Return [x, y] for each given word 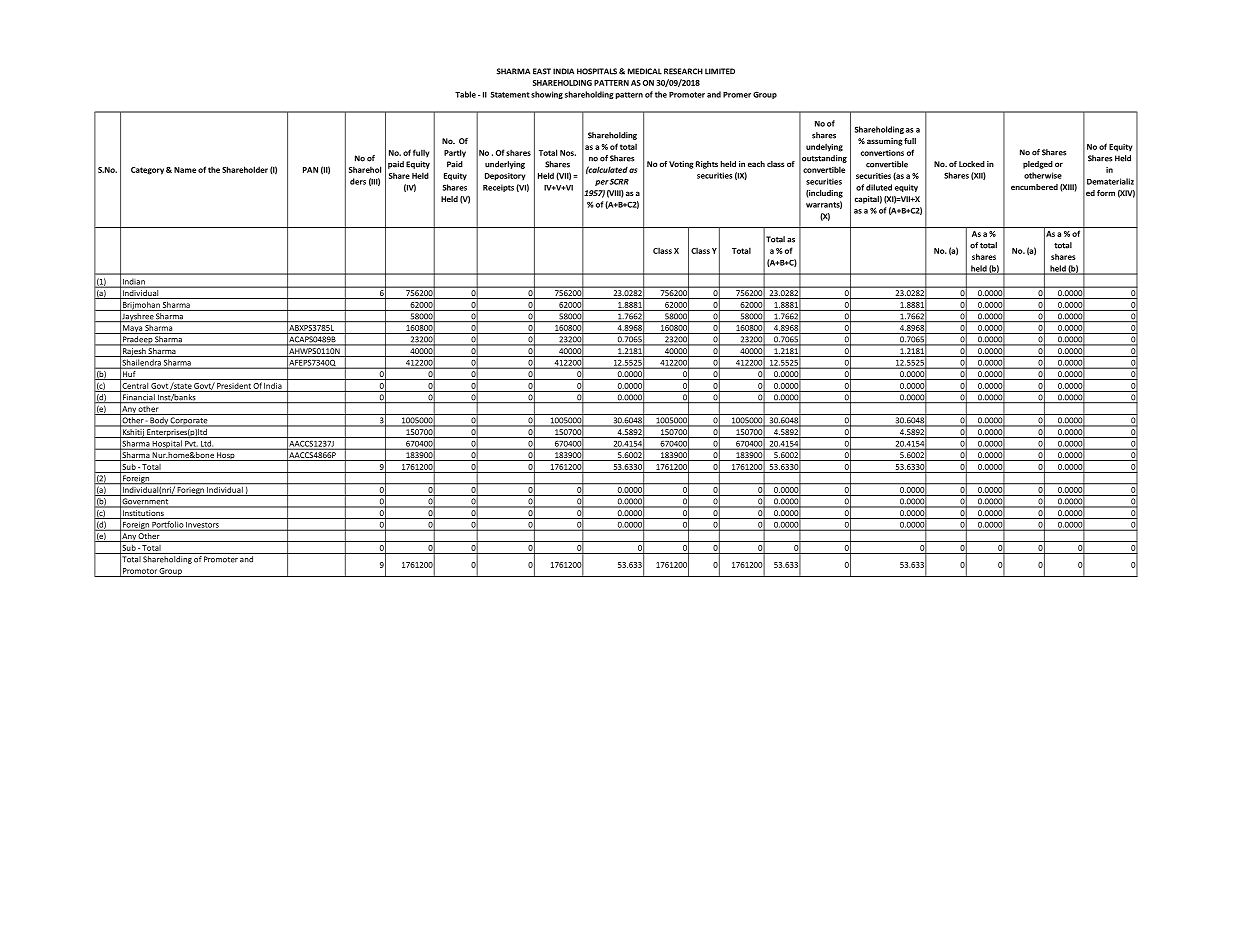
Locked [972, 164]
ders [358, 181]
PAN [310, 170]
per [602, 183]
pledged [1038, 165]
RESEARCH [683, 71]
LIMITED [720, 71]
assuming [884, 142]
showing [547, 95]
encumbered [1034, 187]
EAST [542, 71]
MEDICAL [645, 71]
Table [465, 94]
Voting [681, 165]
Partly [455, 153]
